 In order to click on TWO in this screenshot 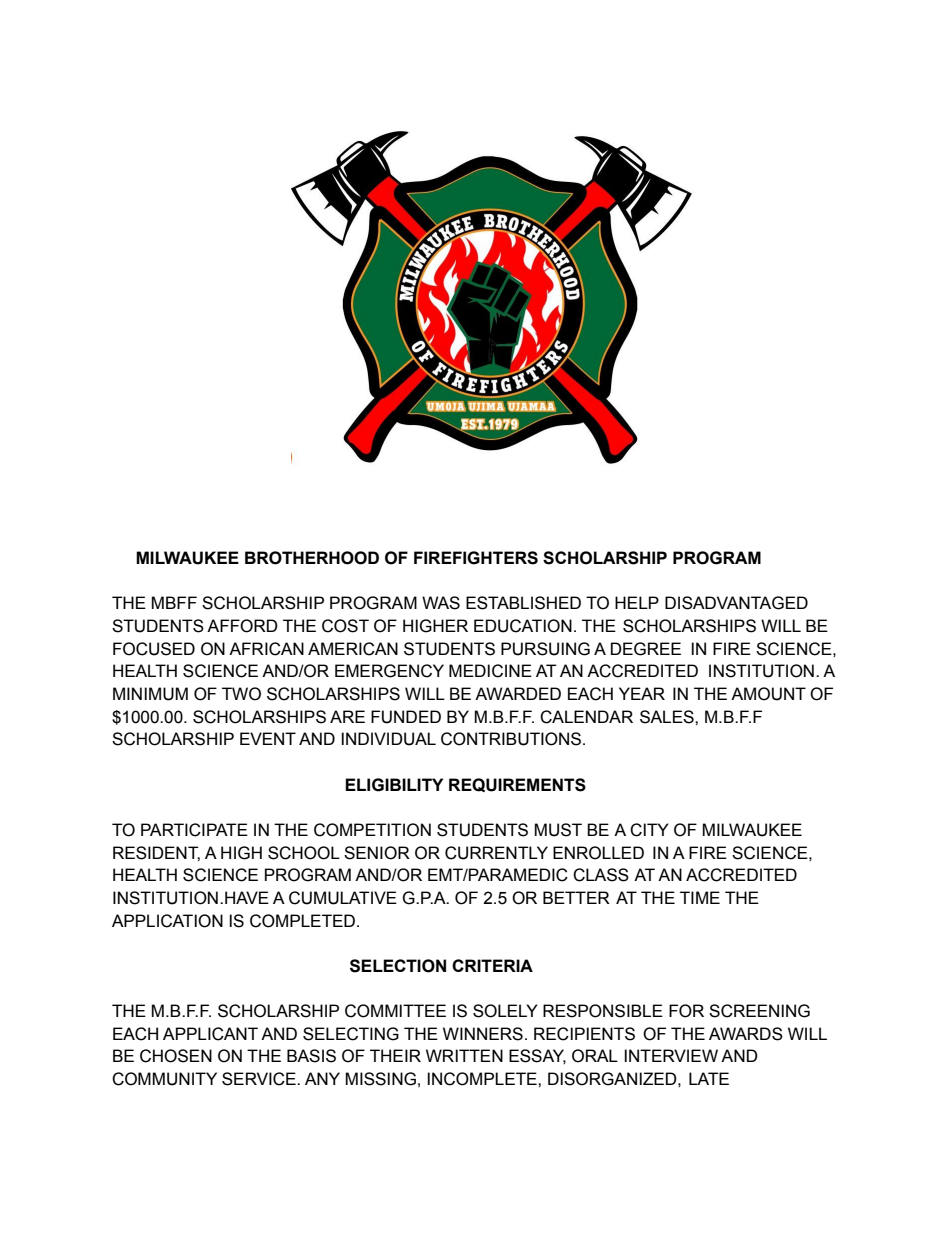, I will do `click(241, 694)`.
